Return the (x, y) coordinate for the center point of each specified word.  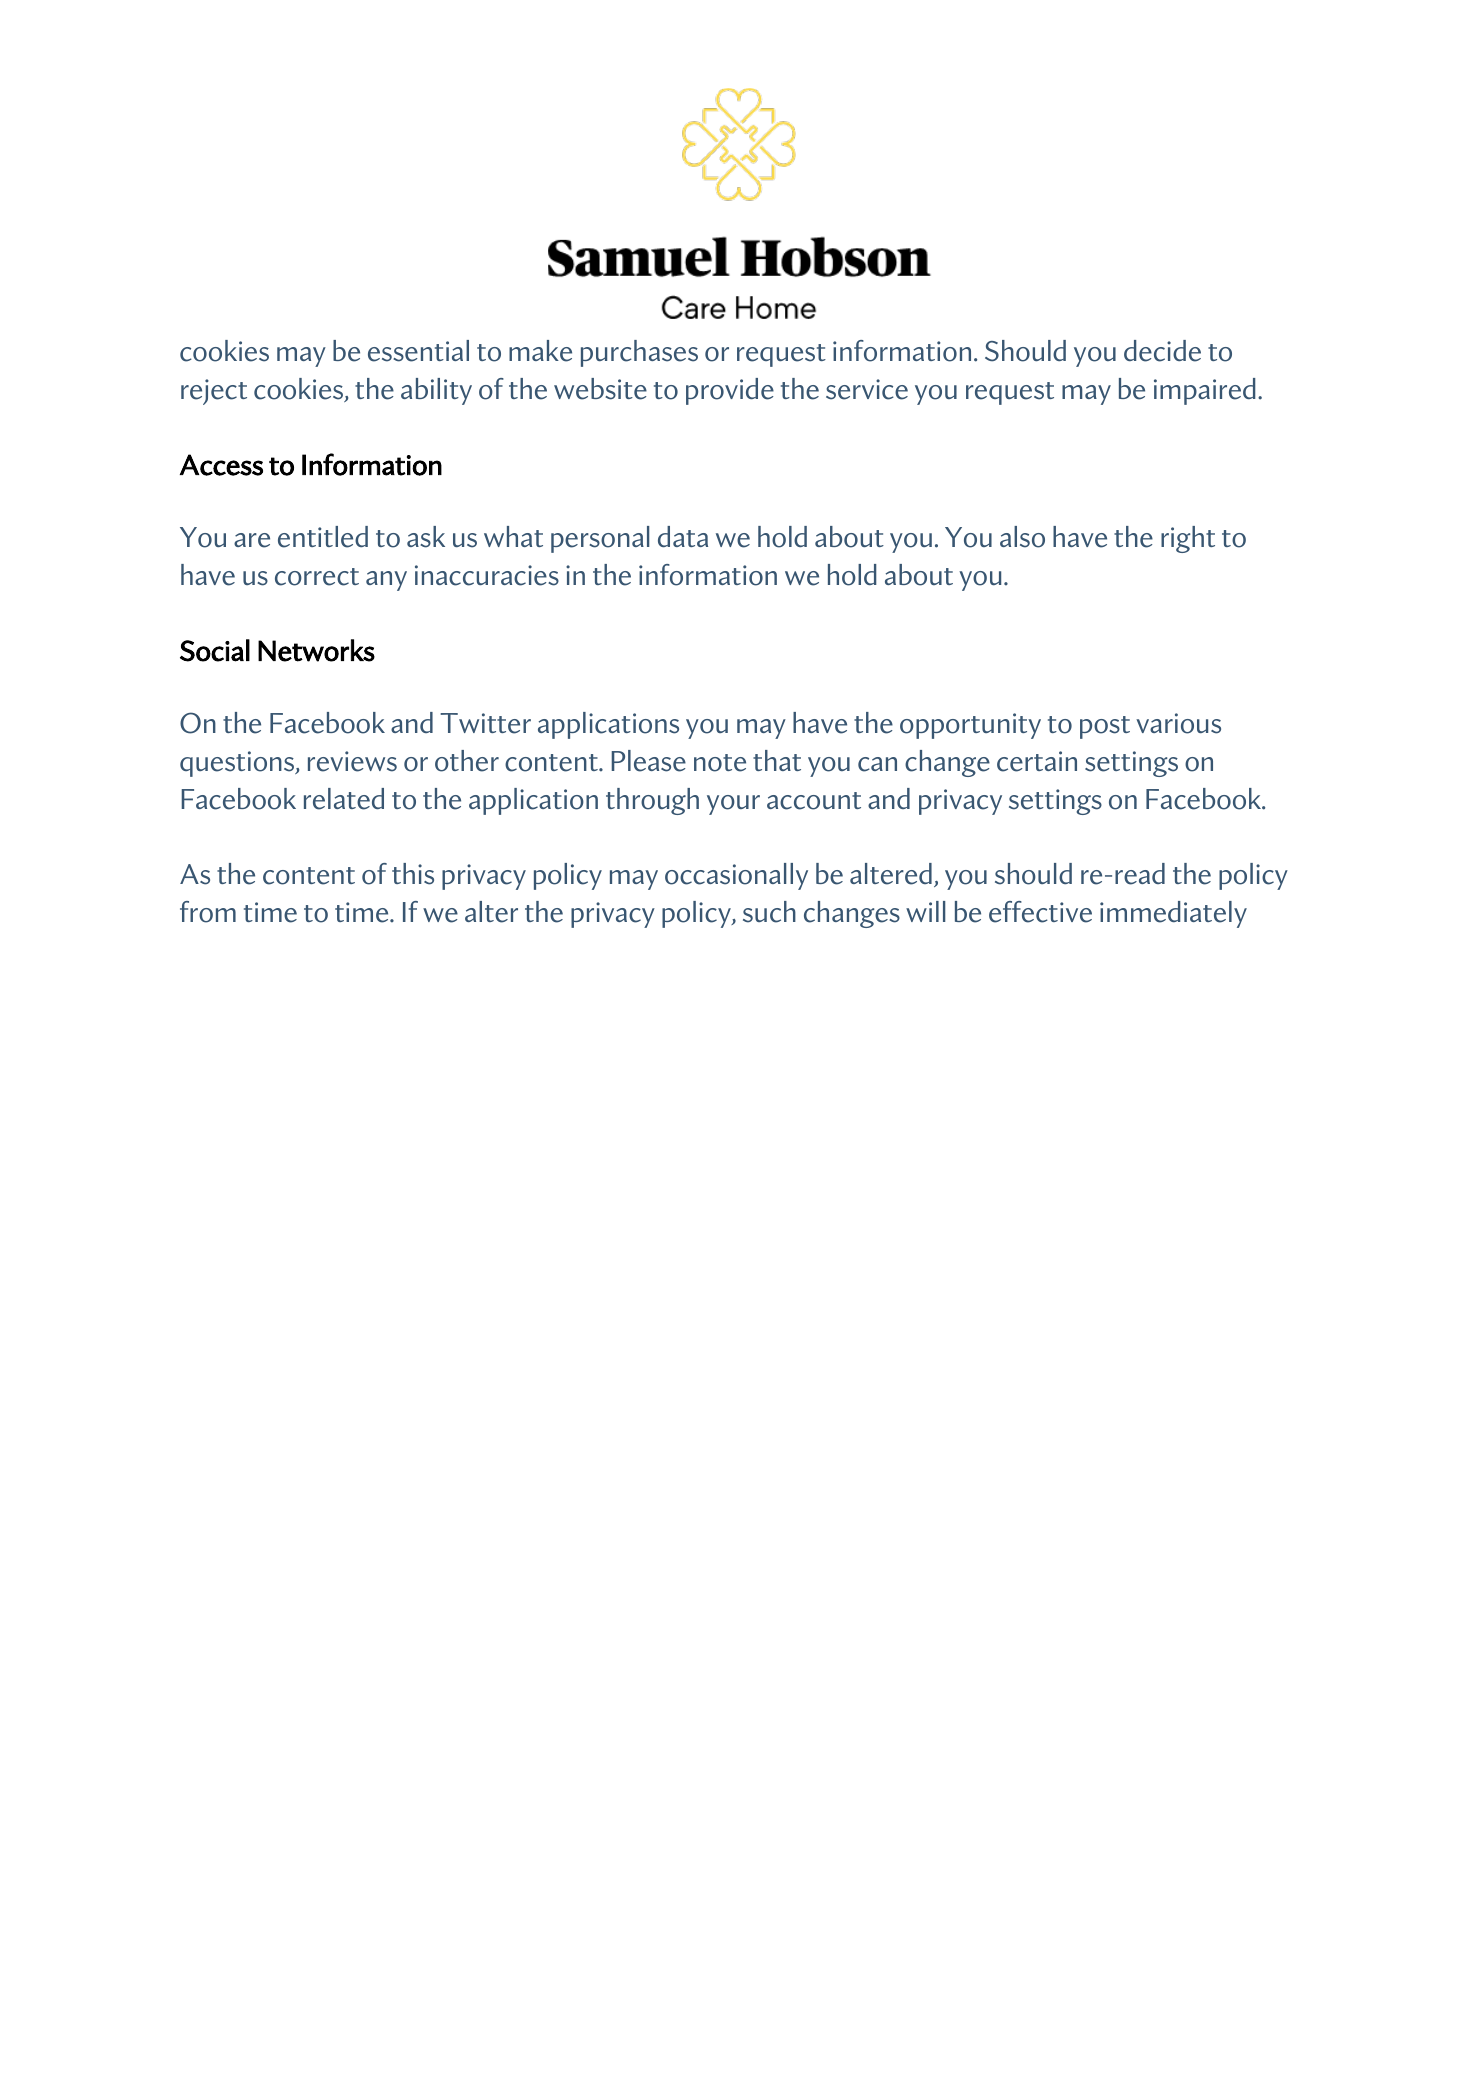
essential (418, 351)
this (413, 874)
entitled (323, 537)
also (1022, 537)
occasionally (736, 876)
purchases (639, 353)
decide (1162, 351)
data (683, 536)
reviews (352, 761)
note (720, 763)
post (1105, 727)
